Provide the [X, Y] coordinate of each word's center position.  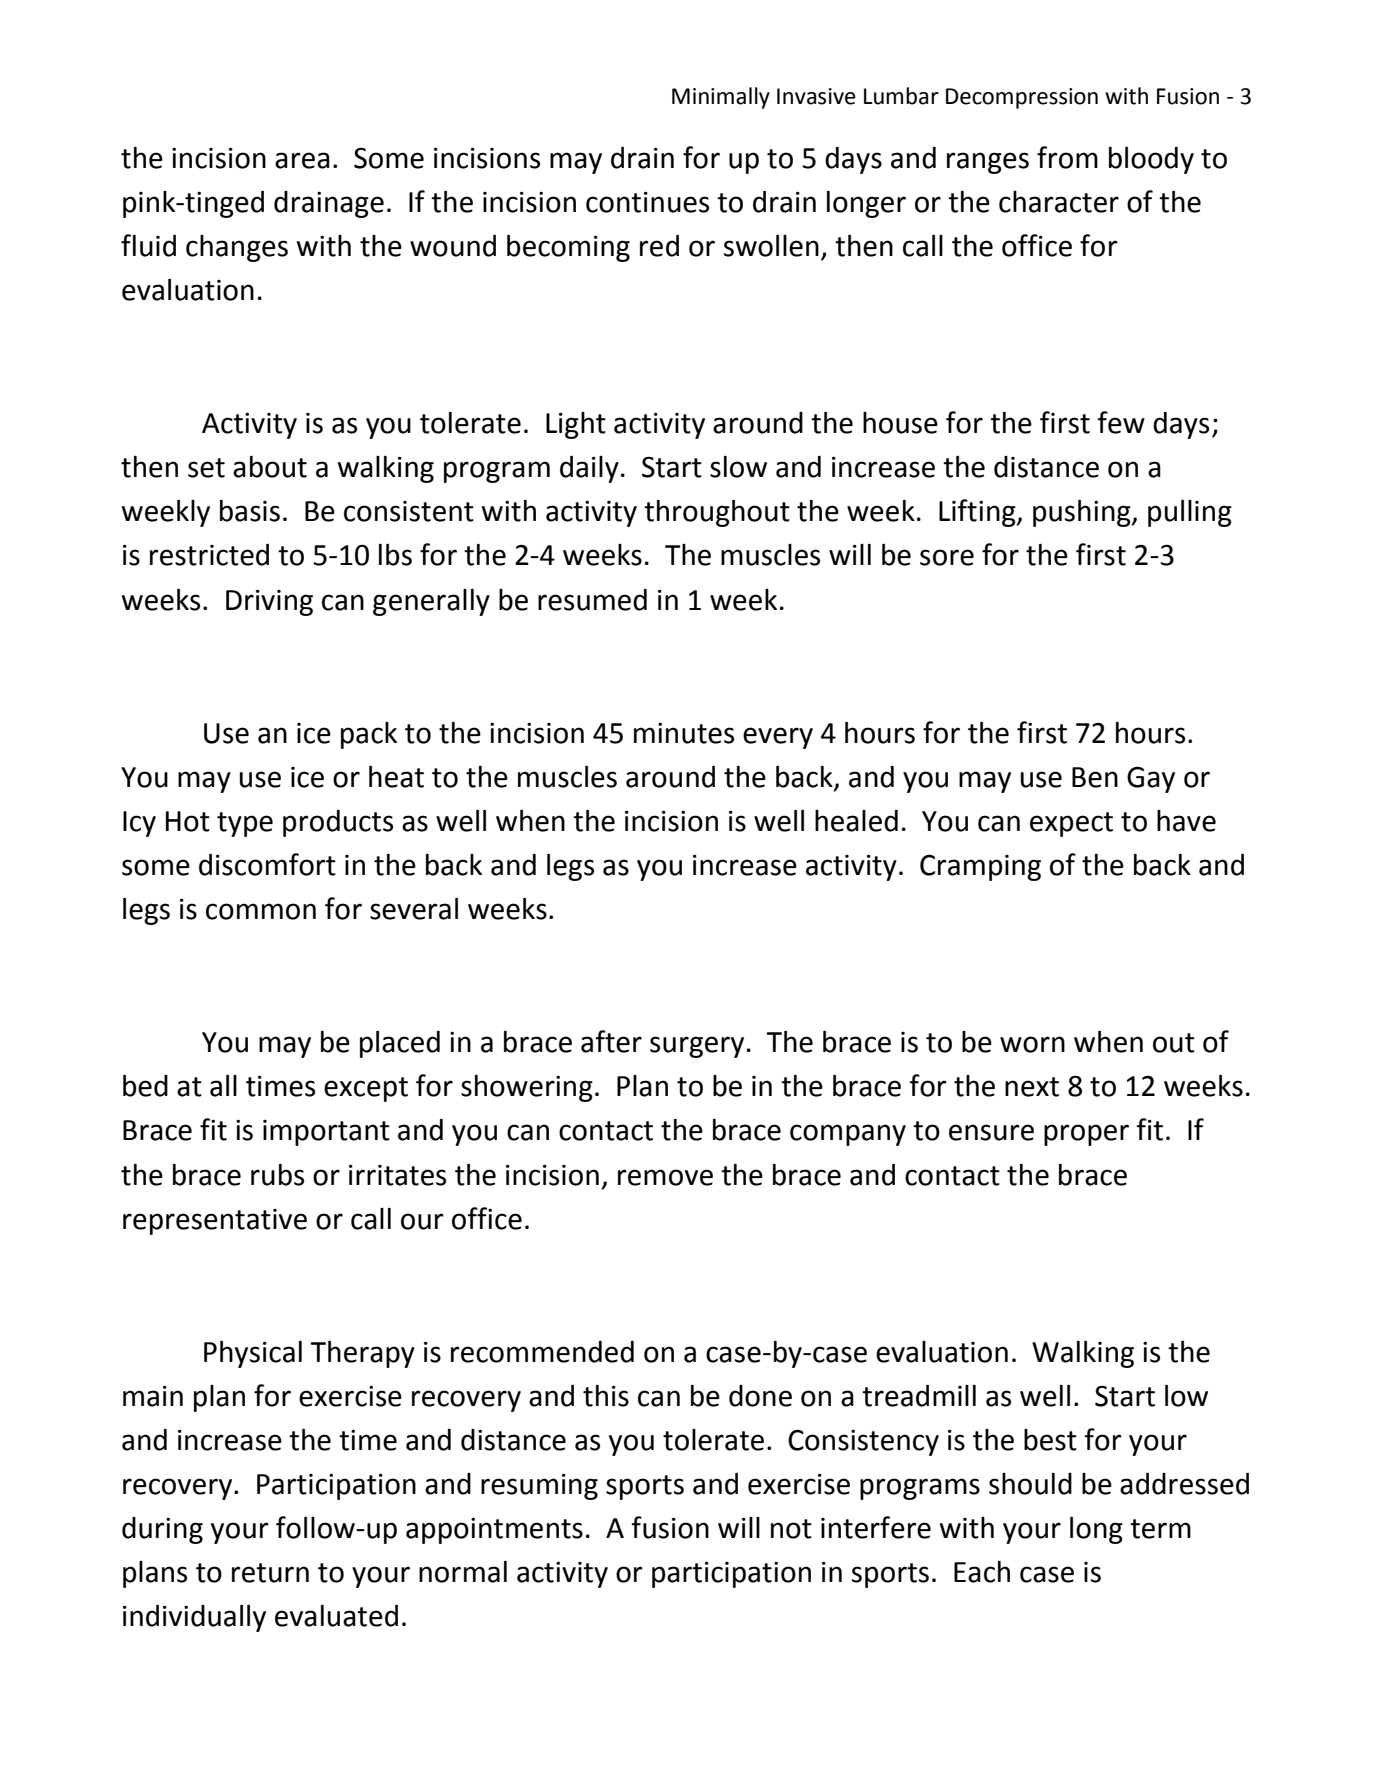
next [1032, 1087]
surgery [697, 1047]
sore [947, 557]
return [270, 1573]
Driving [269, 603]
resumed [592, 600]
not [791, 1529]
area [302, 160]
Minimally [721, 98]
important [326, 1133]
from [1067, 157]
